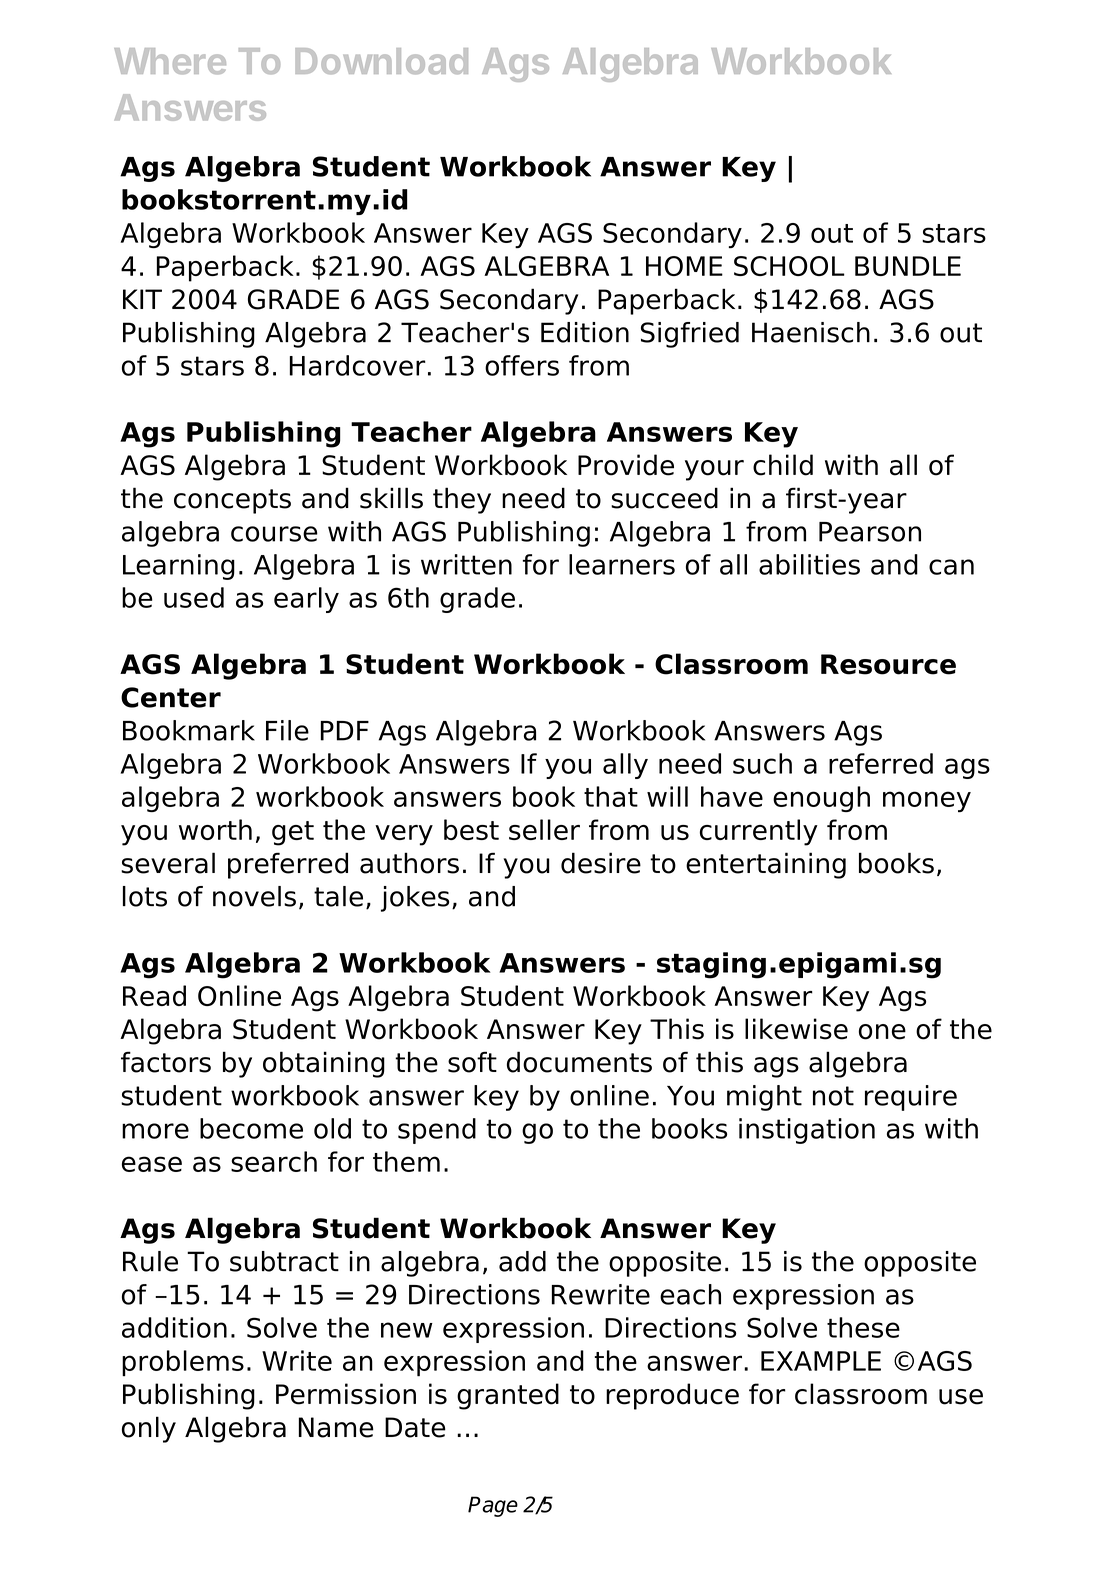  I want to click on BUNDLE, so click(908, 266).
